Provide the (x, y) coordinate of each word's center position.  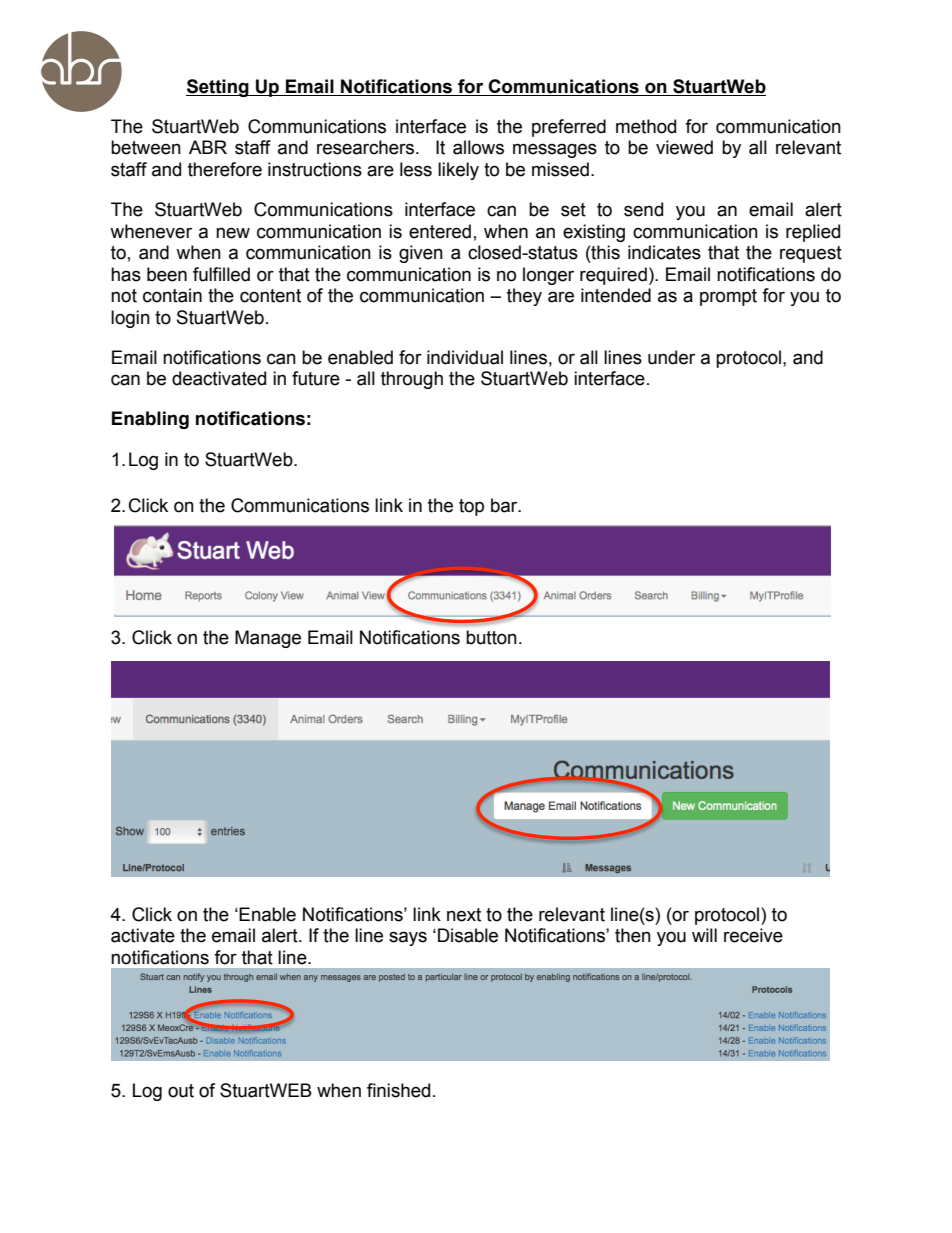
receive (753, 935)
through (412, 380)
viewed (684, 147)
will (704, 935)
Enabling (150, 420)
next (464, 915)
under (671, 357)
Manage (268, 639)
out (181, 1091)
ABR (208, 147)
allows (478, 147)
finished (398, 1090)
